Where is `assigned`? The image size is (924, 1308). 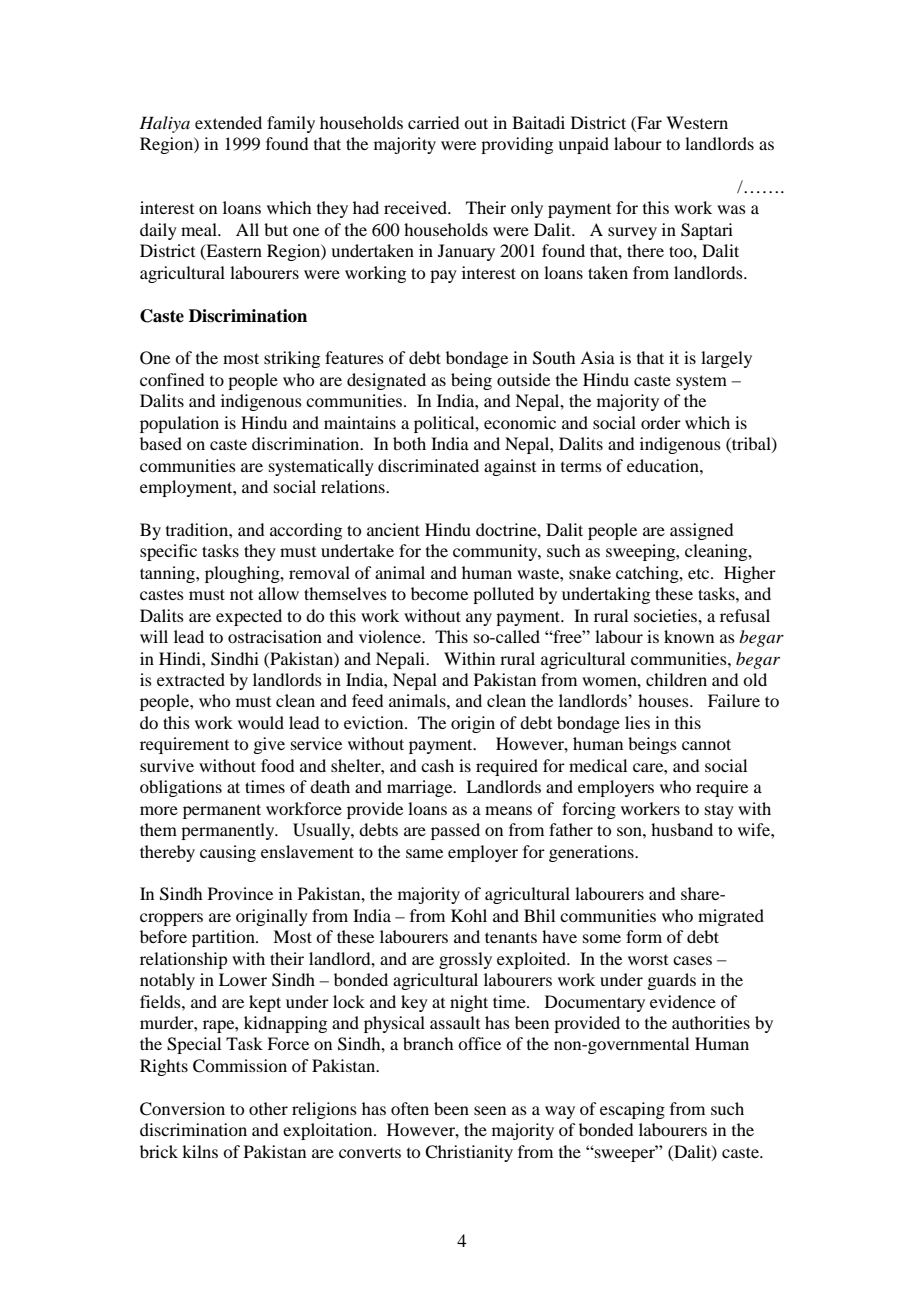
assigned is located at coordinates (701, 531).
